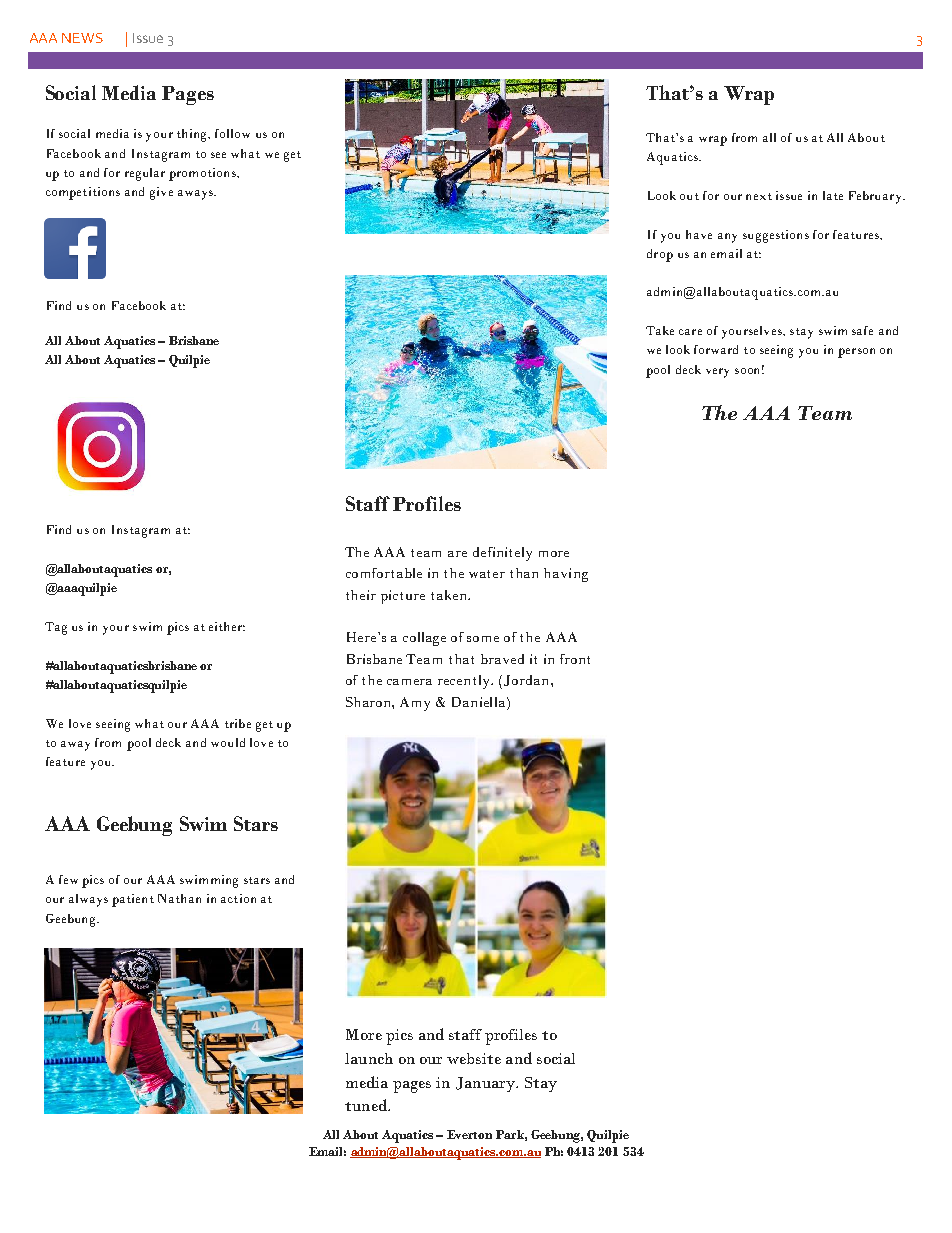 The height and width of the image is (1233, 952). What do you see at coordinates (384, 573) in the image?
I see `comfortable` at bounding box center [384, 573].
